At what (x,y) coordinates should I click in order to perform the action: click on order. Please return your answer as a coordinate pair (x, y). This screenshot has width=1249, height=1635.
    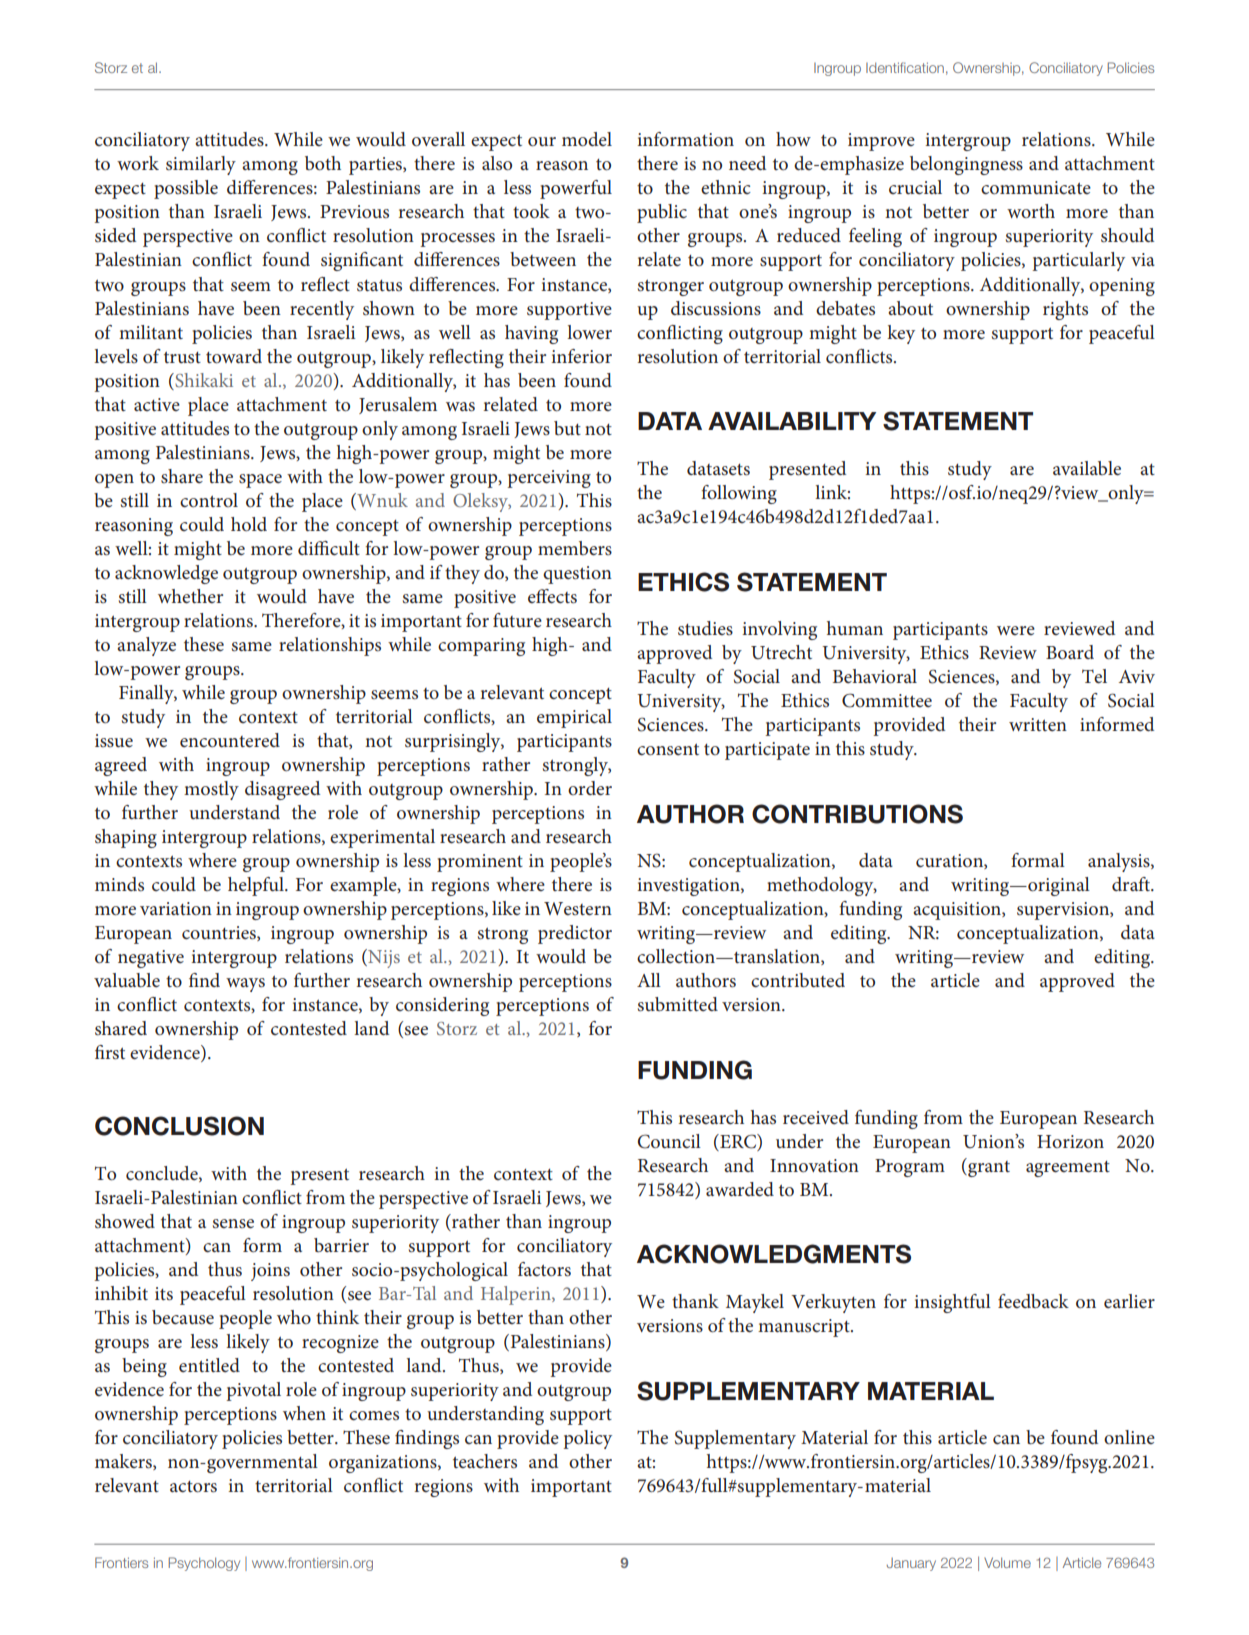
    Looking at the image, I should click on (590, 788).
